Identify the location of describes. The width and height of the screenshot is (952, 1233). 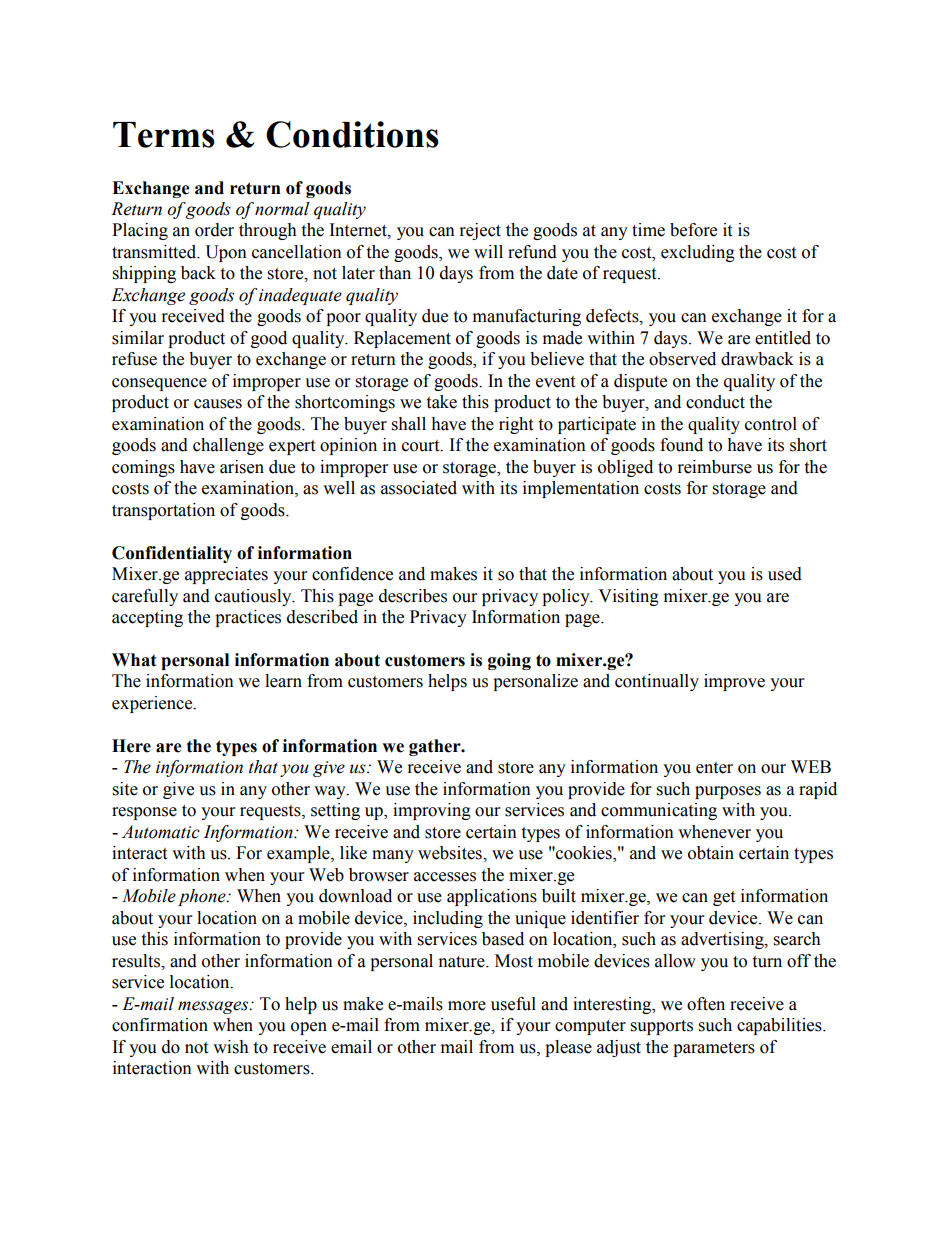
(413, 596).
